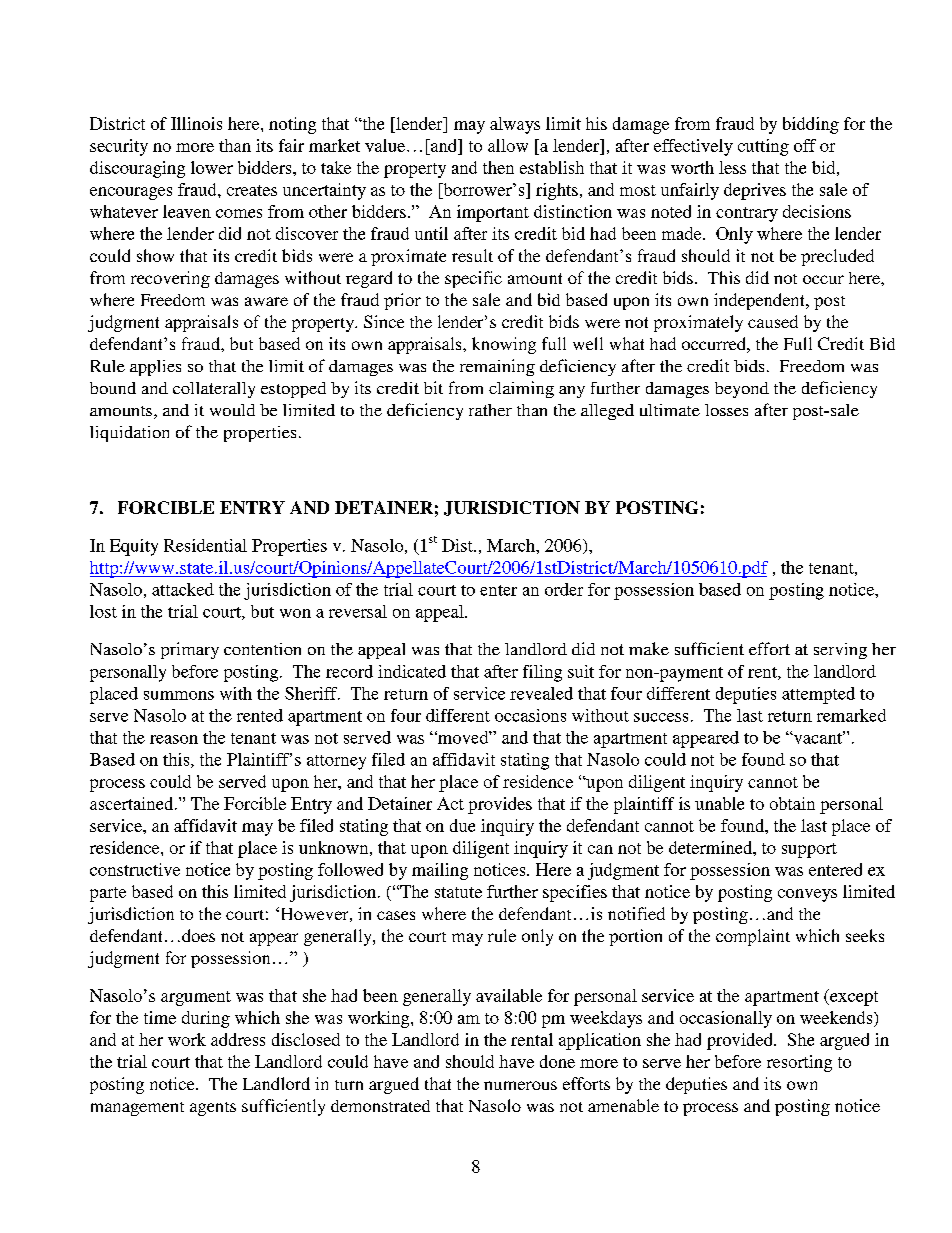 This document has height=1233, width=952. I want to click on cutting, so click(763, 147).
